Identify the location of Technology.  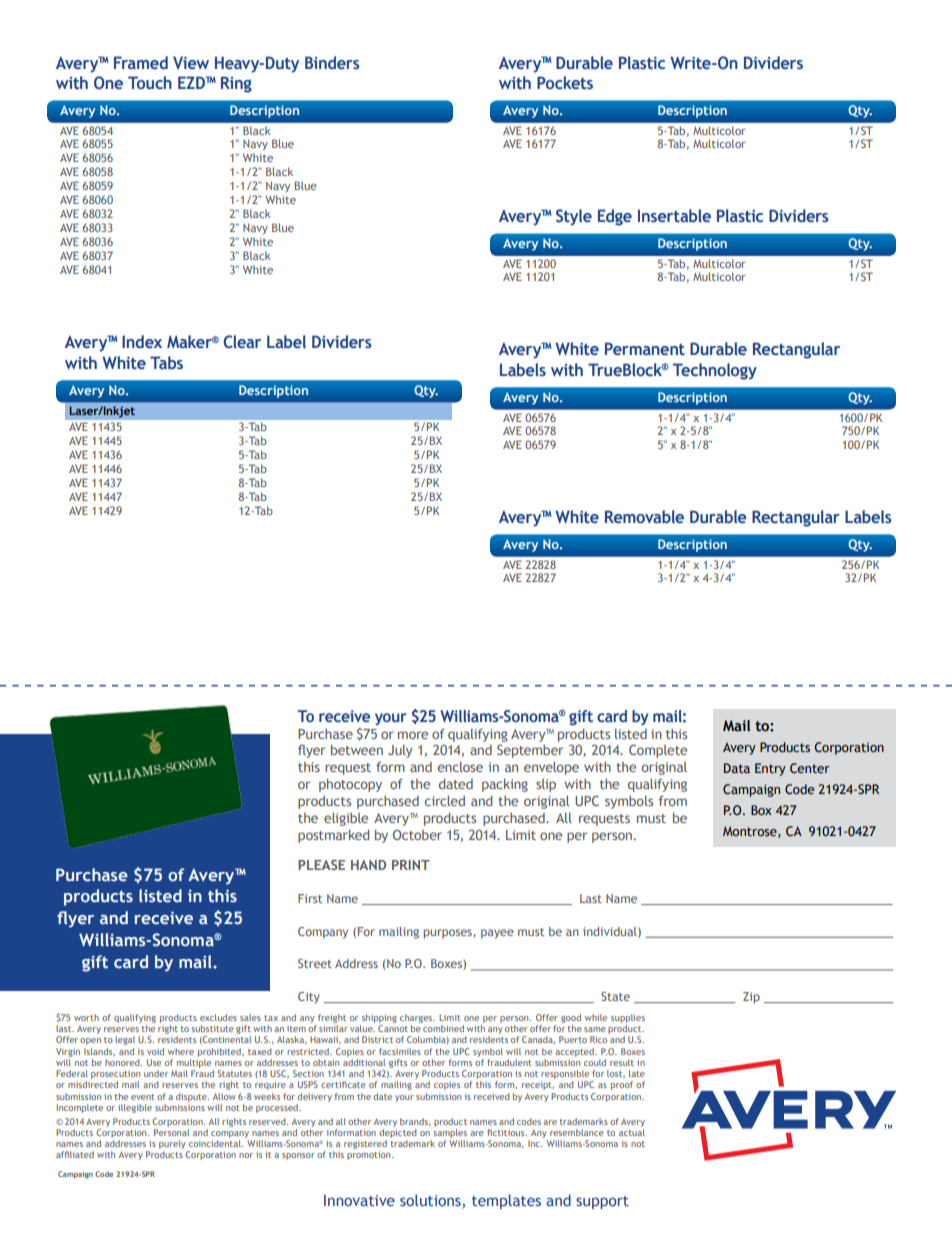
(715, 371).
